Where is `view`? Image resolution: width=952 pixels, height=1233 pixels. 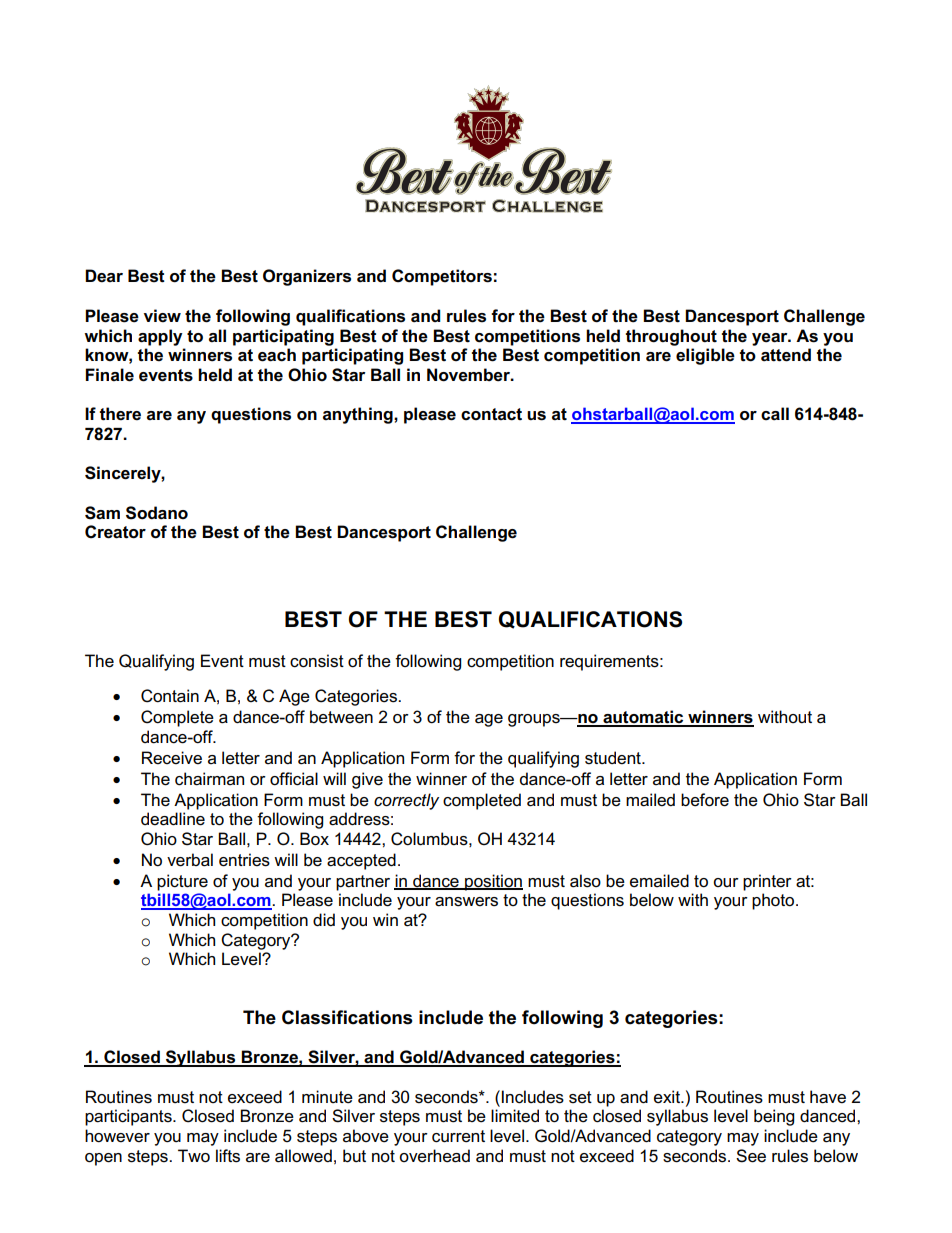
view is located at coordinates (162, 316).
